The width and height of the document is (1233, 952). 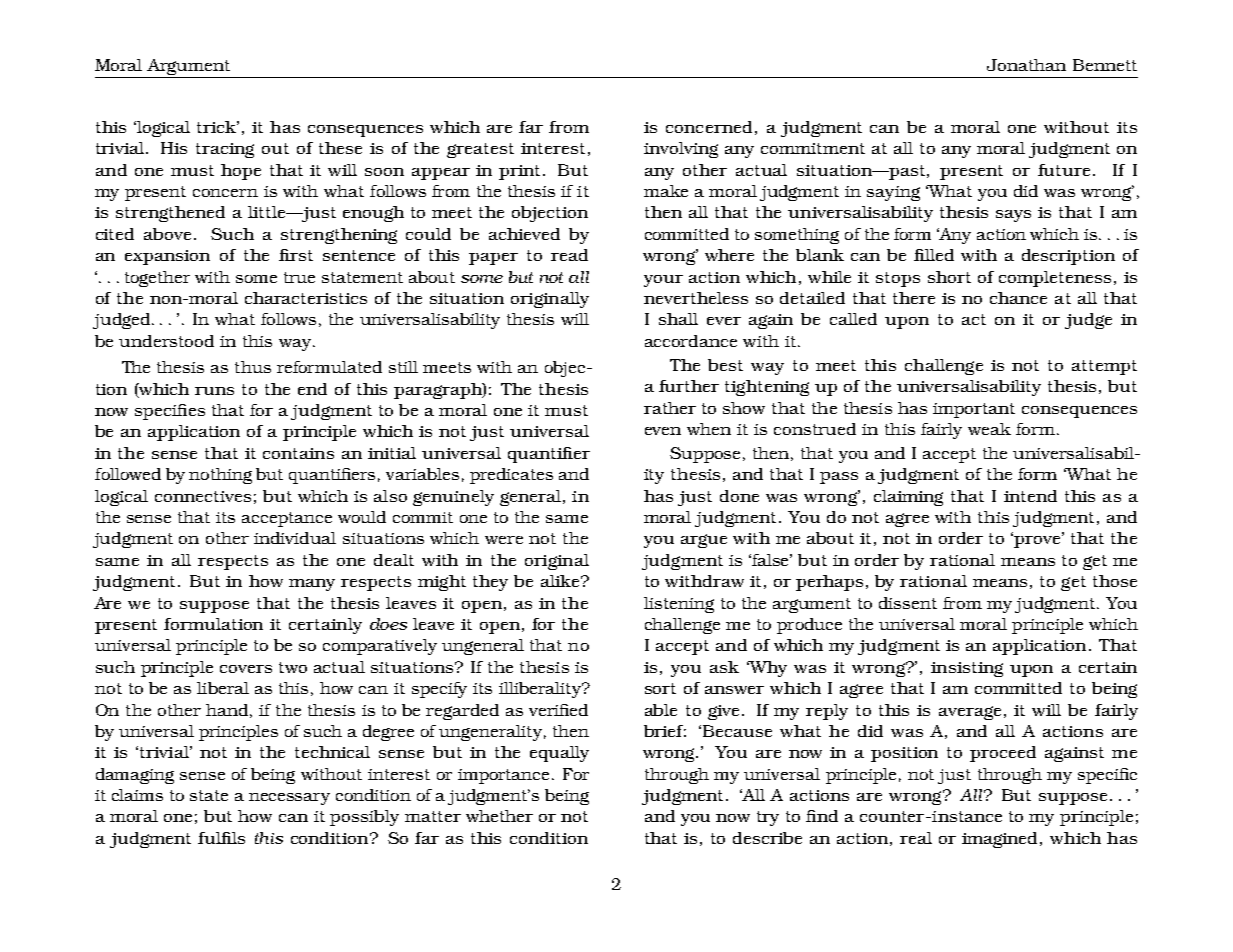 What do you see at coordinates (221, 838) in the document?
I see `fulfils` at bounding box center [221, 838].
